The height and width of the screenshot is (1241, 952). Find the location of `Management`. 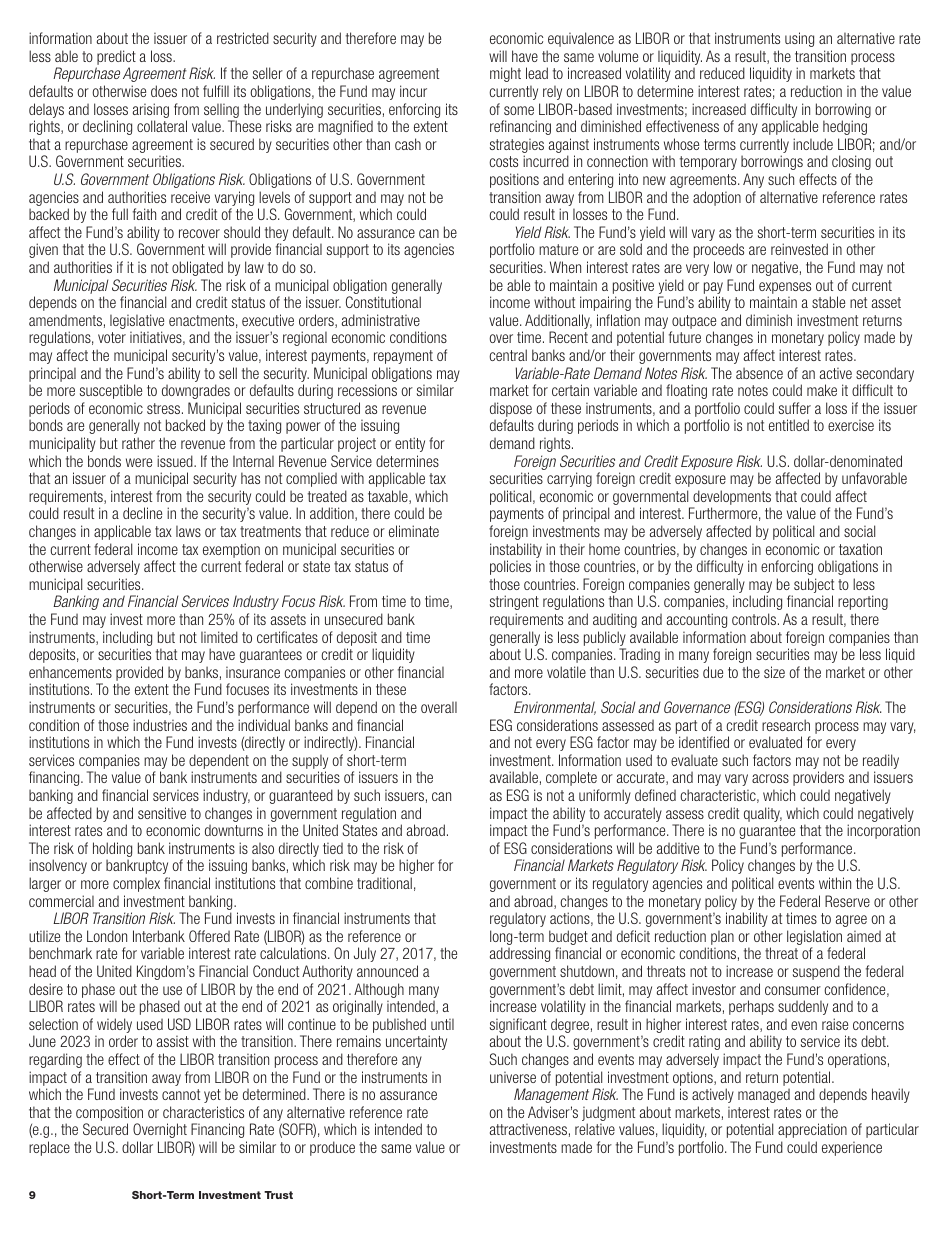

Management is located at coordinates (551, 1095).
